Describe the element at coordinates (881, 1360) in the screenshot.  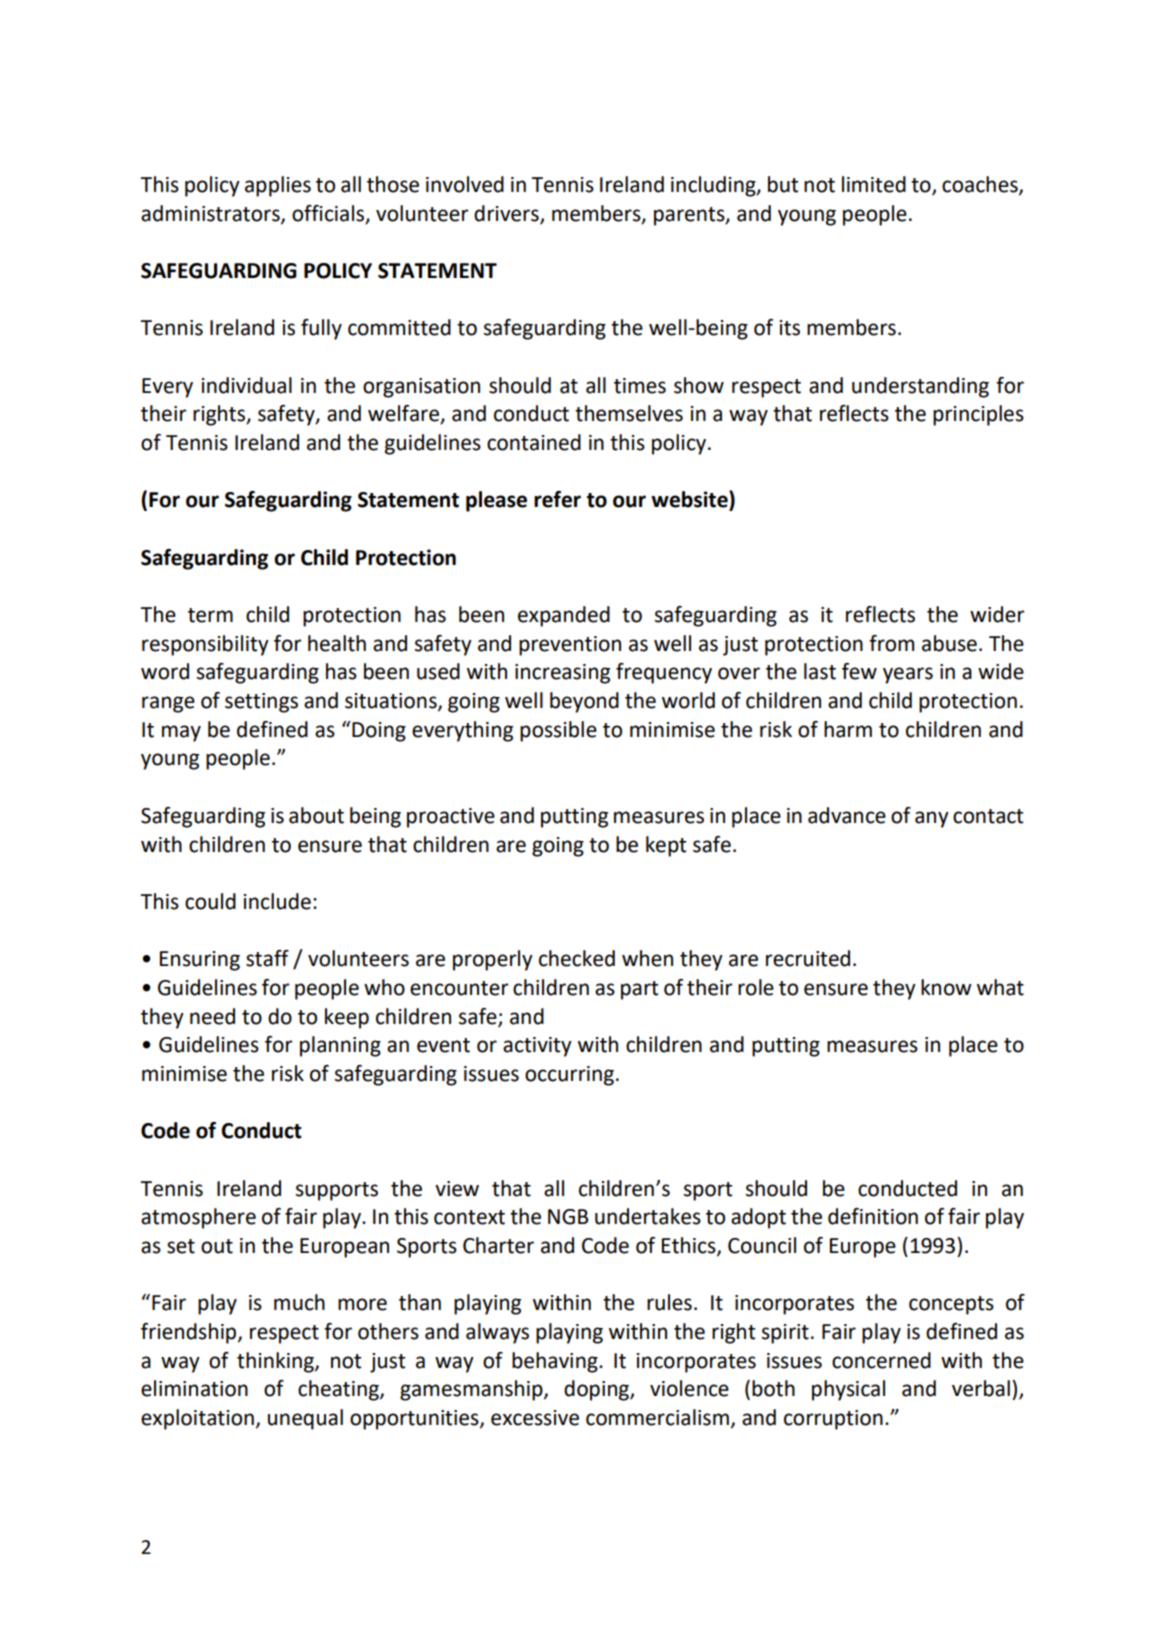
I see `concerned` at that location.
